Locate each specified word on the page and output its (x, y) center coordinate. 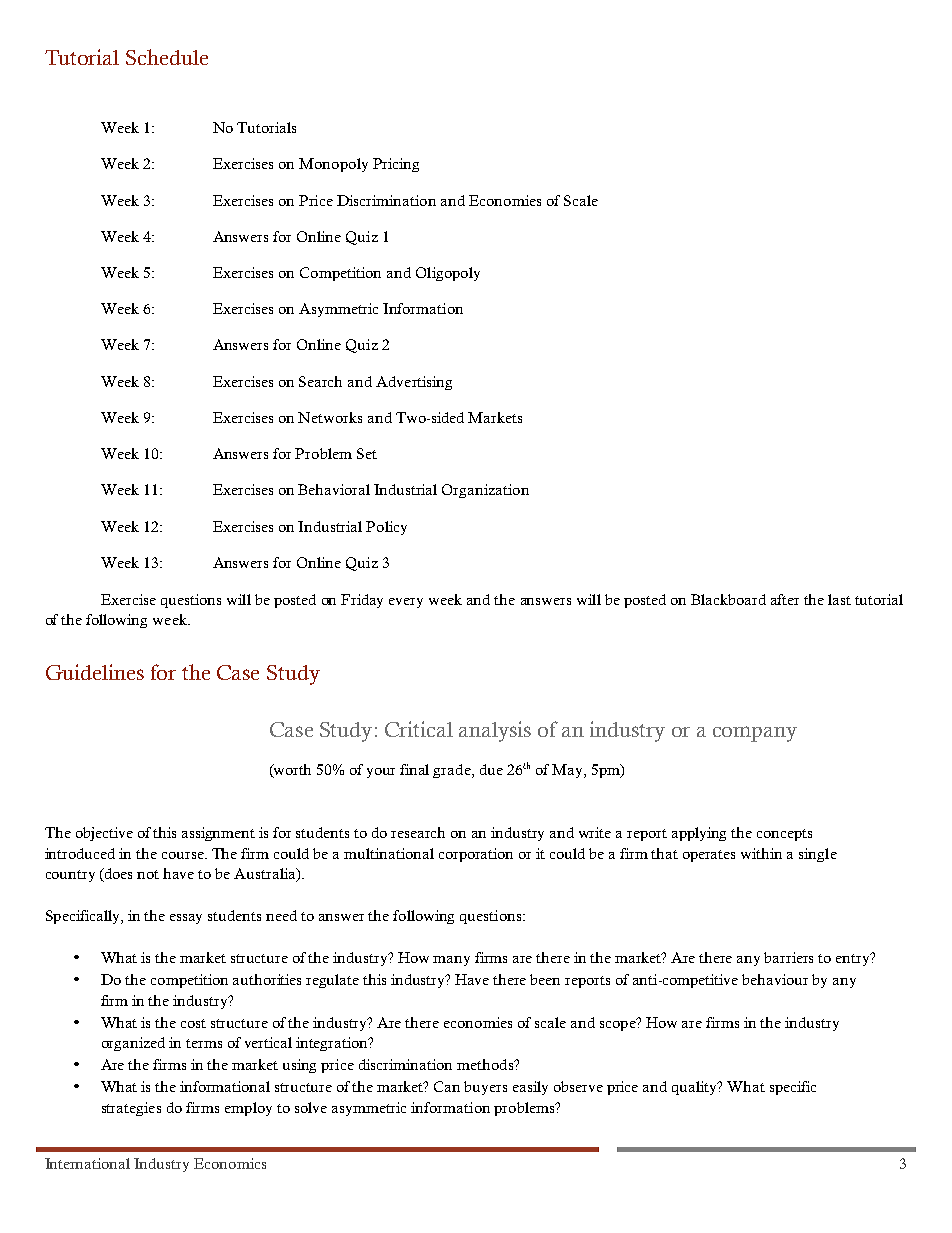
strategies (131, 1109)
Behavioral (334, 489)
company (755, 734)
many (451, 961)
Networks (330, 417)
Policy (386, 528)
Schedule (167, 57)
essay (186, 919)
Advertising (414, 383)
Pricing (396, 165)
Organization (485, 491)
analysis (495, 731)
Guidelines (95, 672)
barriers (788, 957)
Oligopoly (448, 274)
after (785, 599)
